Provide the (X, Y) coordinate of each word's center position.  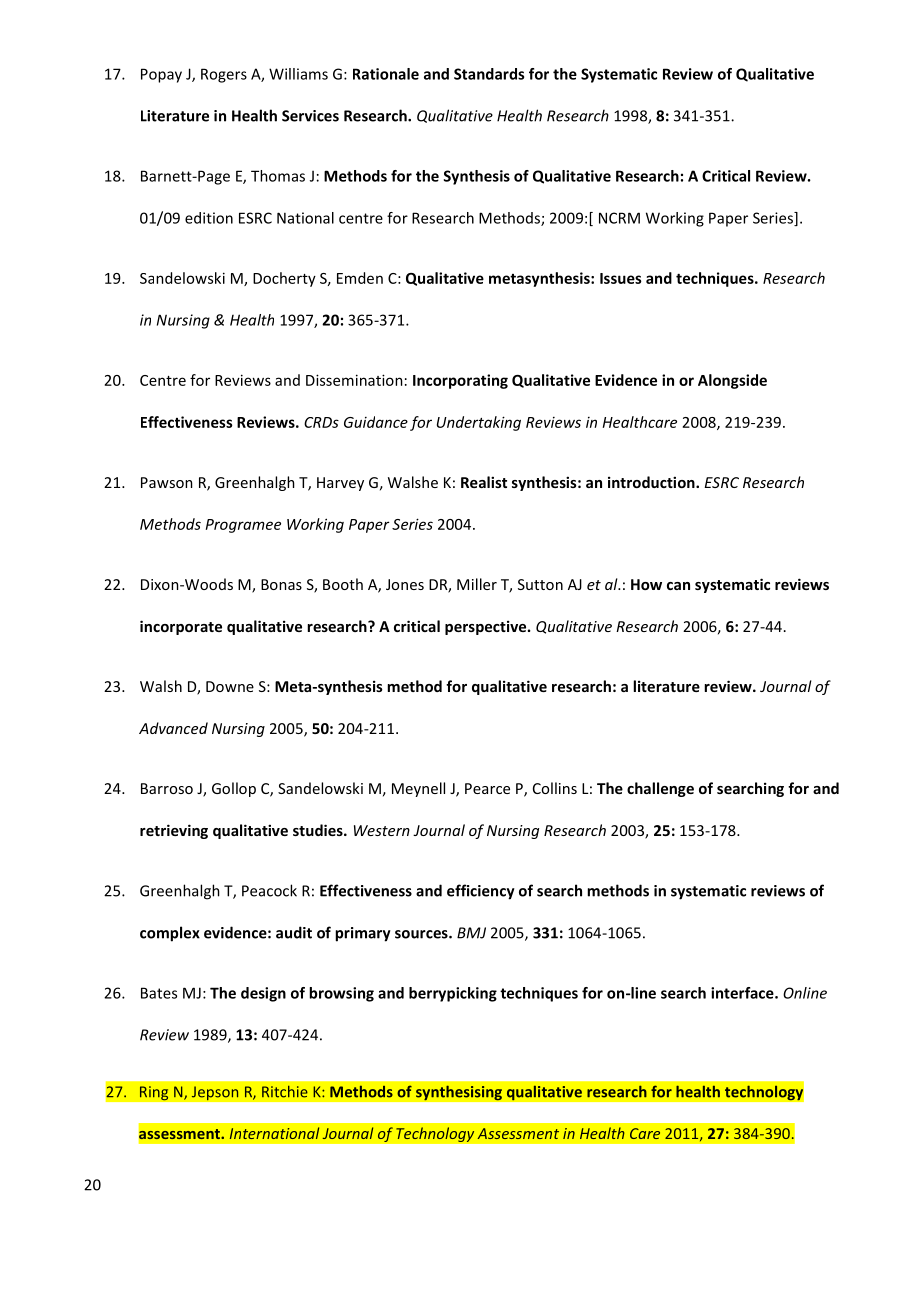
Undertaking (479, 423)
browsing (341, 994)
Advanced (173, 728)
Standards (489, 74)
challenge (660, 789)
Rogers (224, 75)
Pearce (487, 788)
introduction (652, 482)
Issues (621, 278)
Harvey (340, 484)
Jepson (215, 1093)
